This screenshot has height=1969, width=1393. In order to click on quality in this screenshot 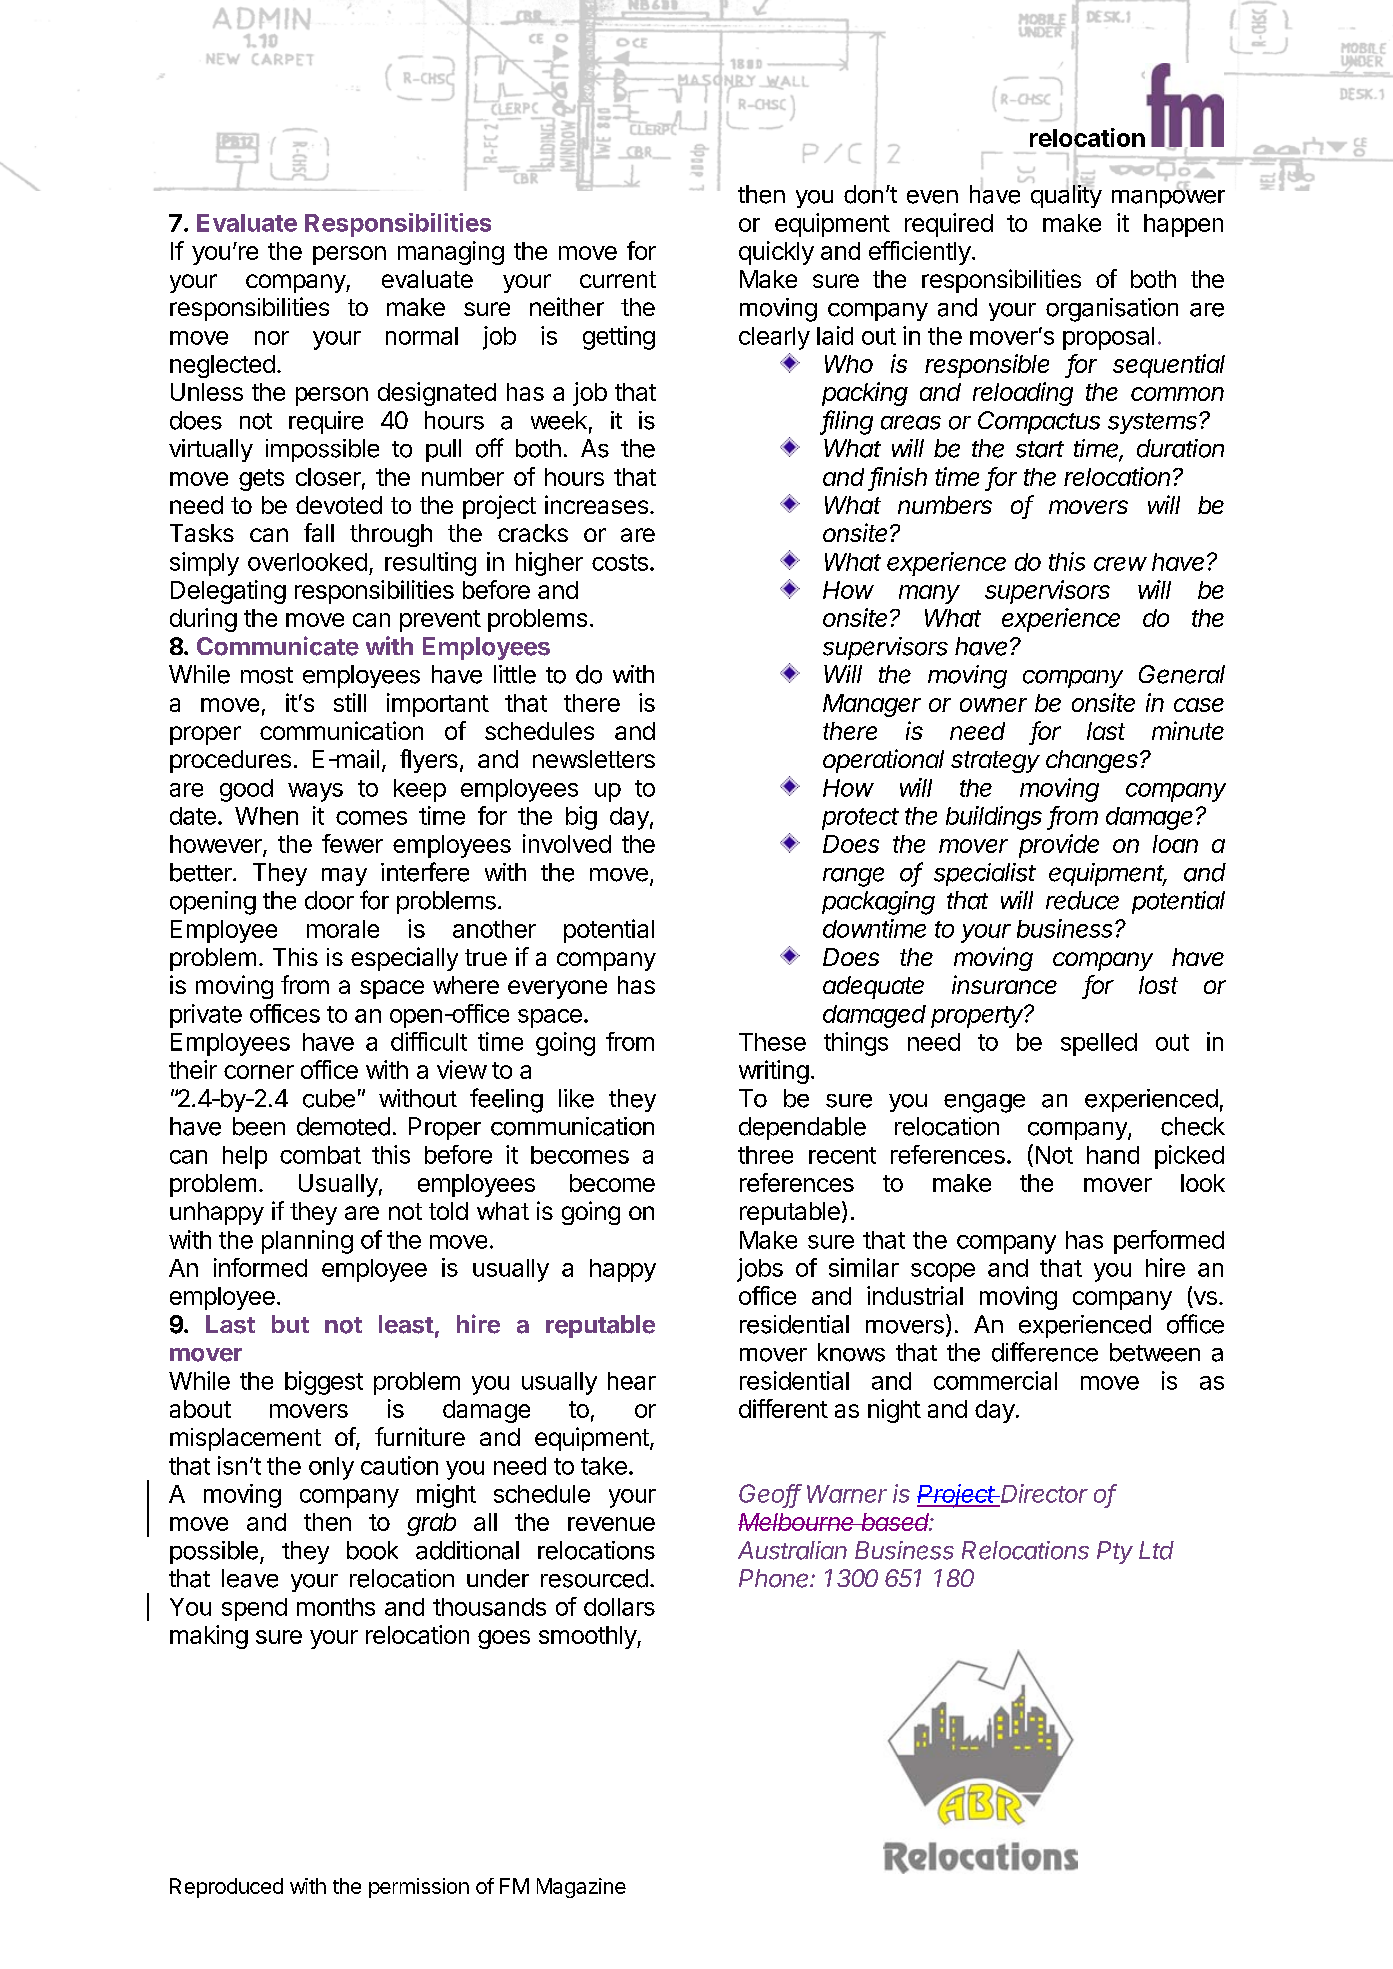, I will do `click(1066, 195)`.
